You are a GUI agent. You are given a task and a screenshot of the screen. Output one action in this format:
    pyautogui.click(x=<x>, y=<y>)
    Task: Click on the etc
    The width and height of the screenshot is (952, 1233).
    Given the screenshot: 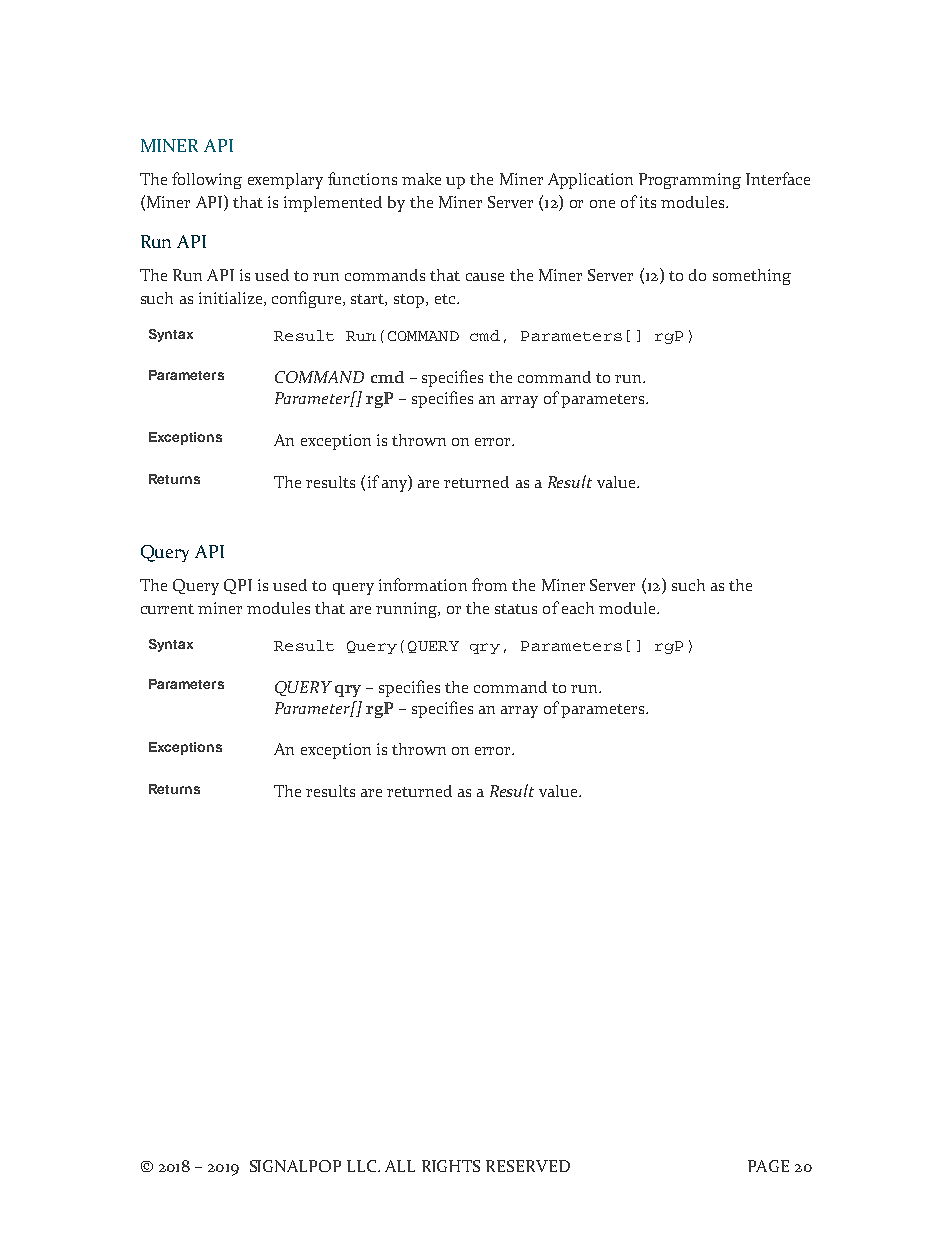 What is the action you would take?
    pyautogui.click(x=446, y=299)
